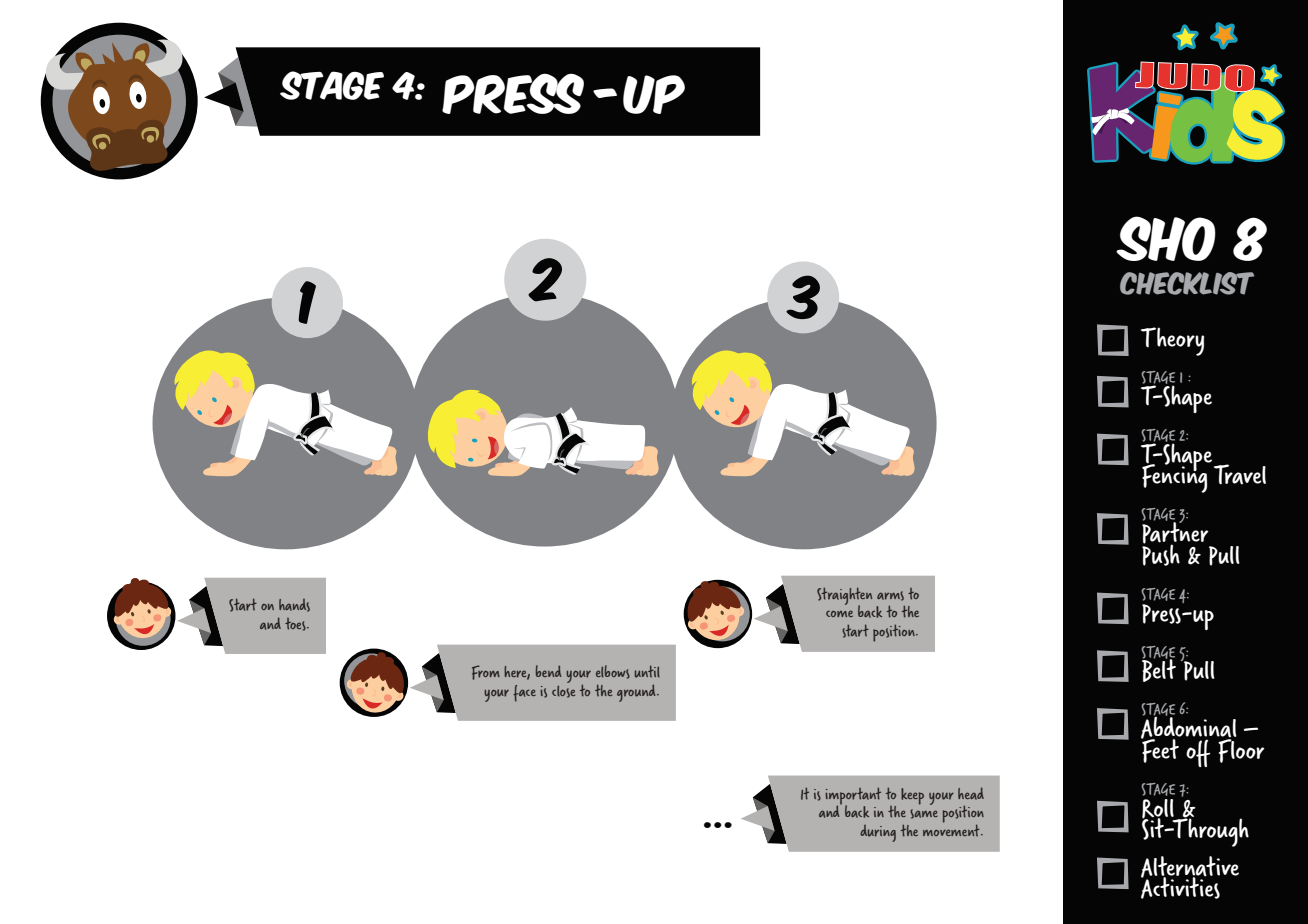 The width and height of the document is (1308, 924). I want to click on toes, so click(296, 624).
